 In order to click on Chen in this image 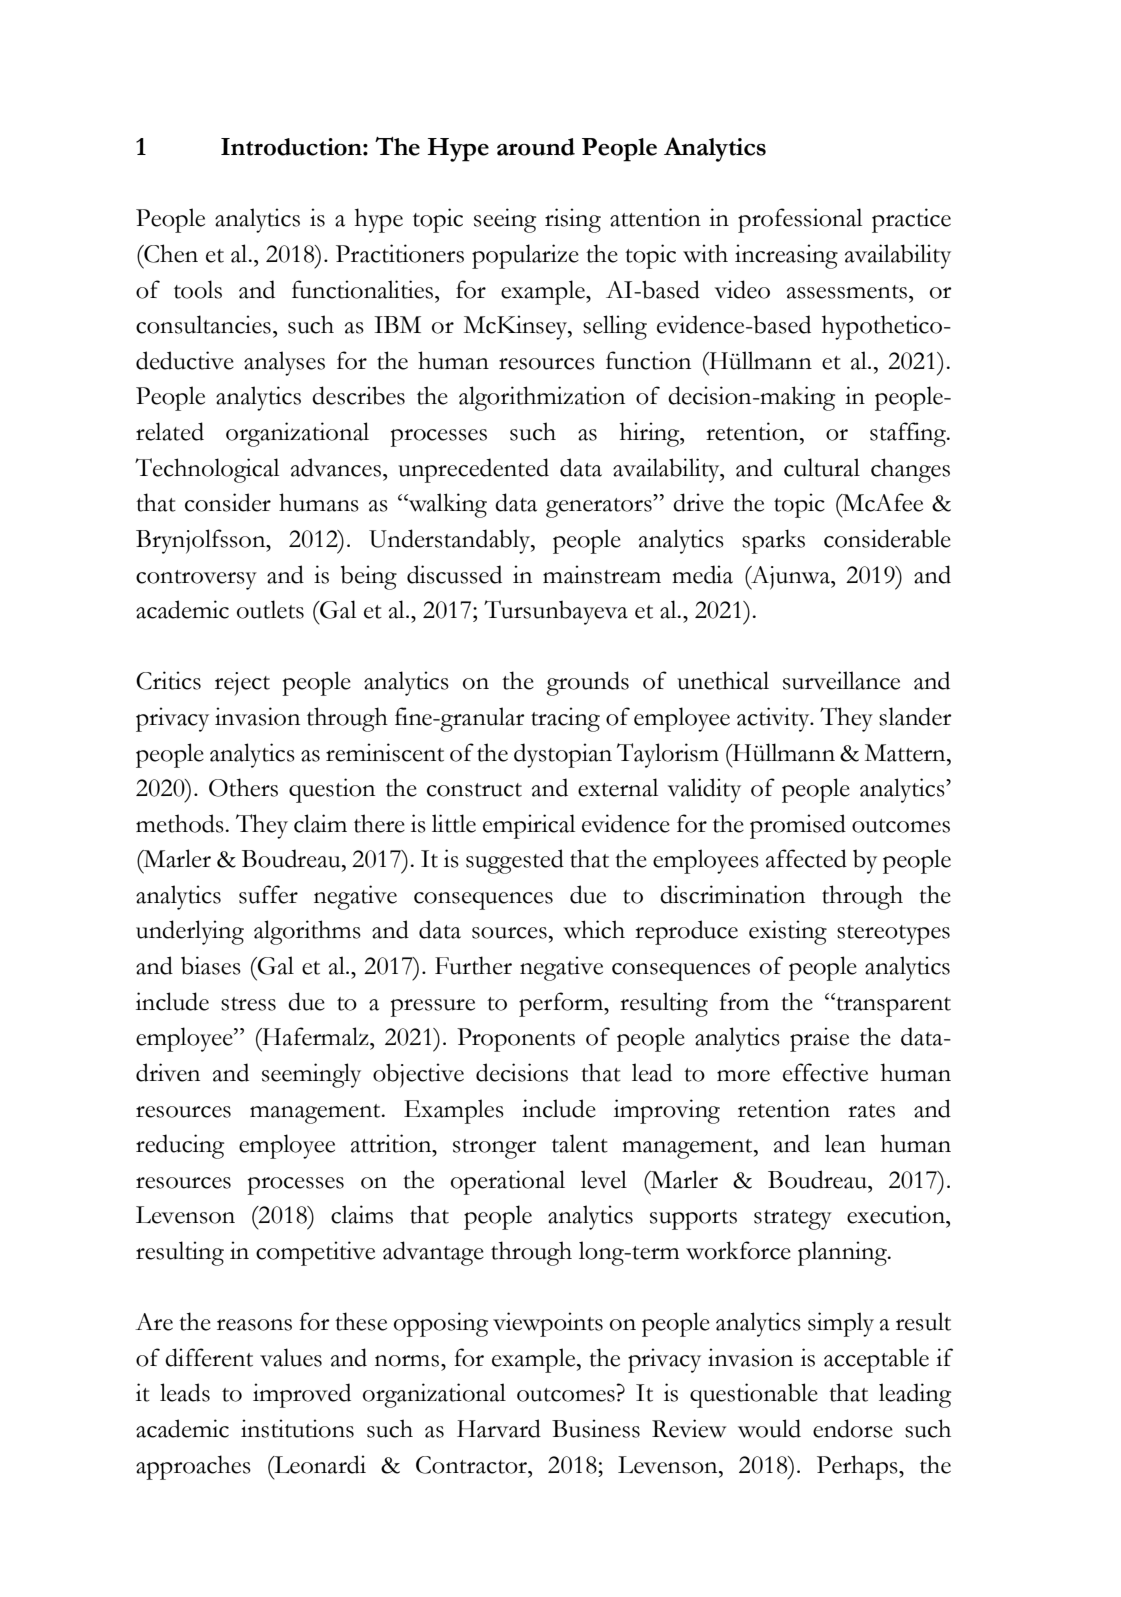, I will do `click(170, 253)`.
